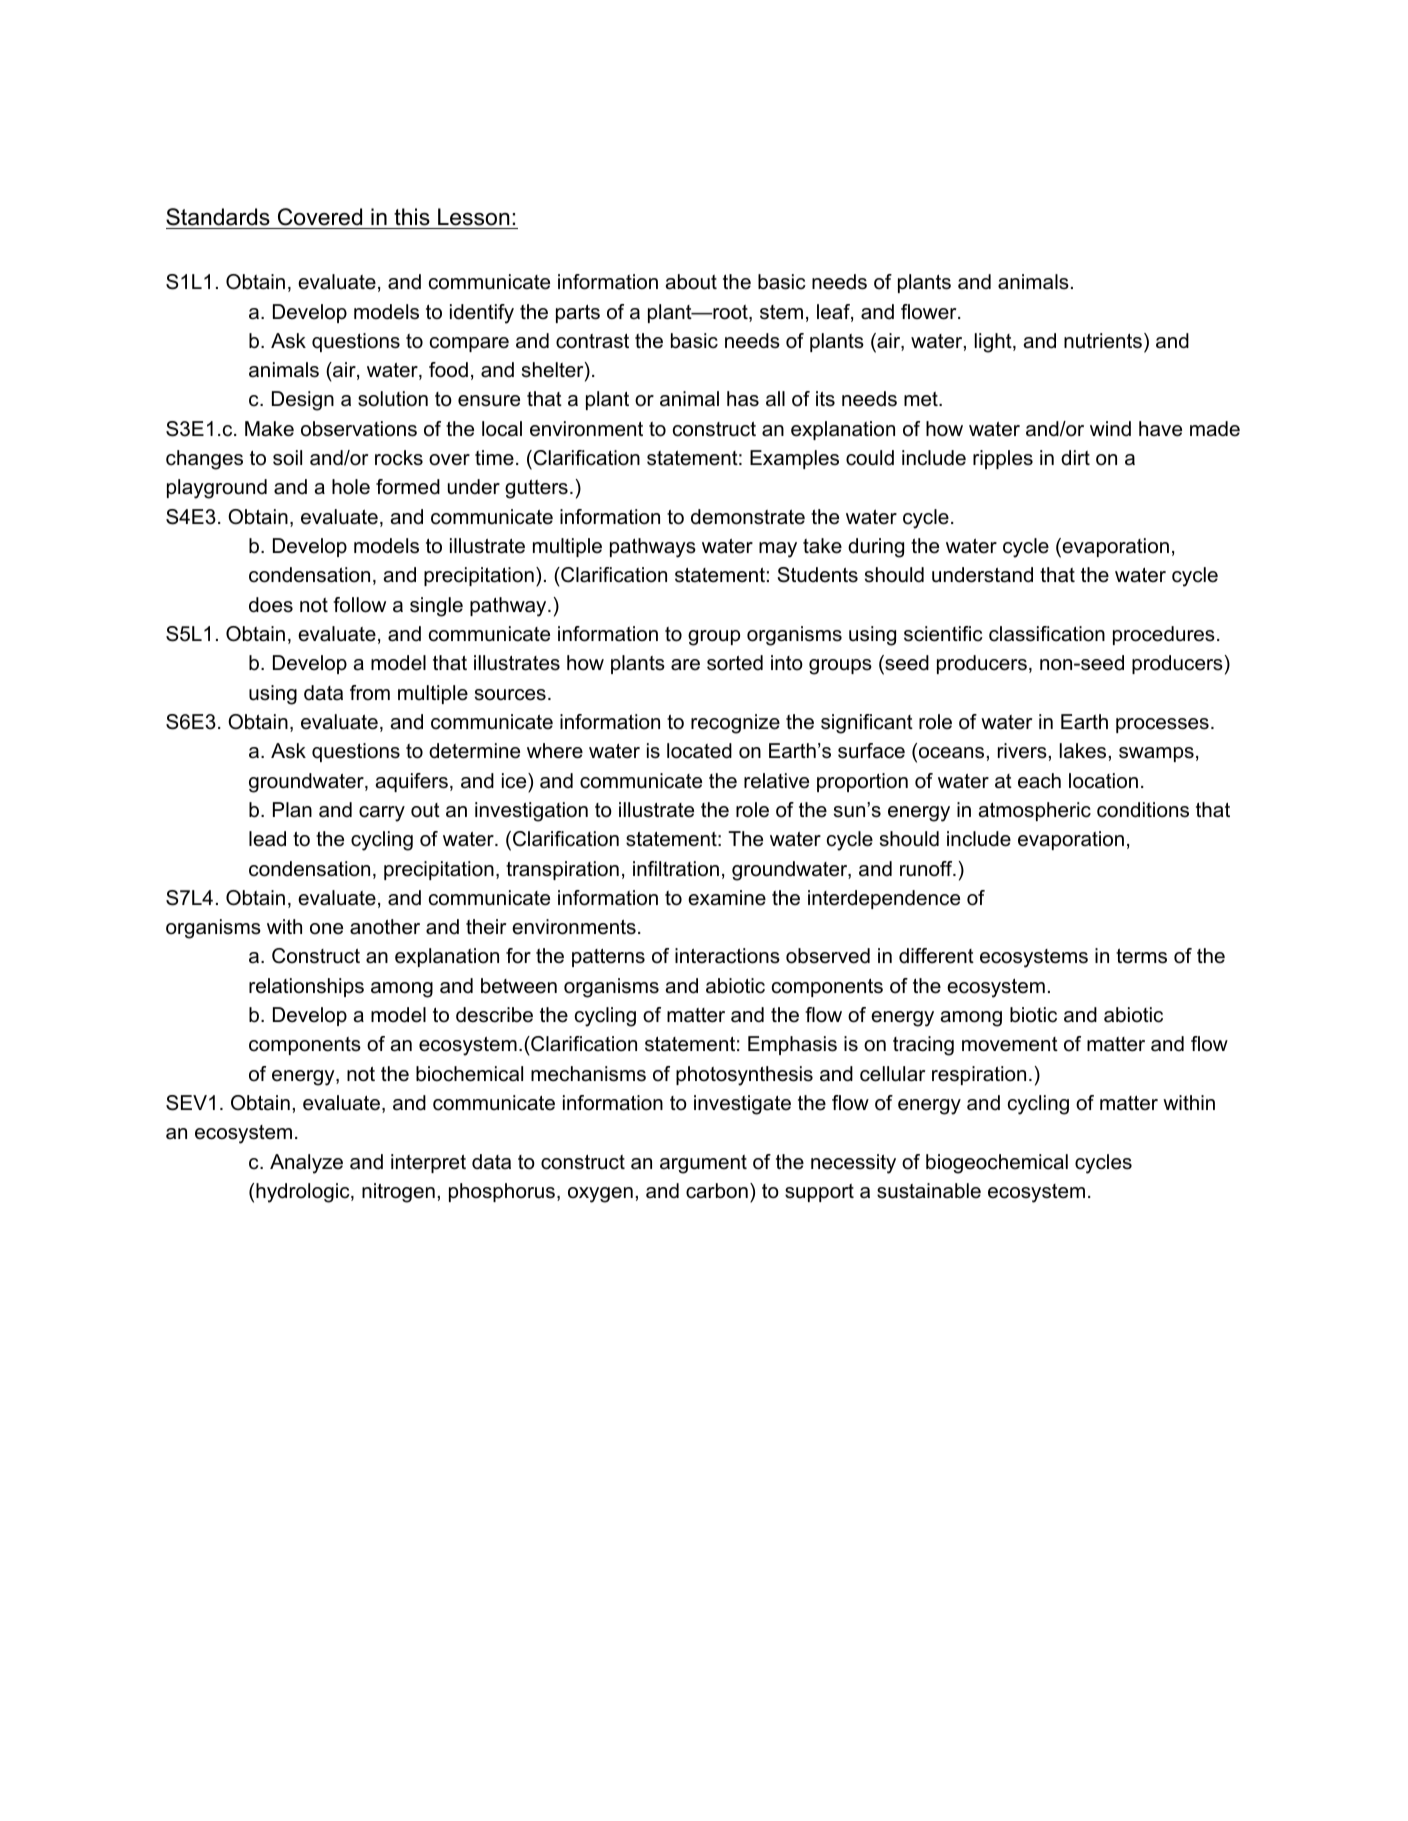  I want to click on nutrients, so click(1103, 341).
